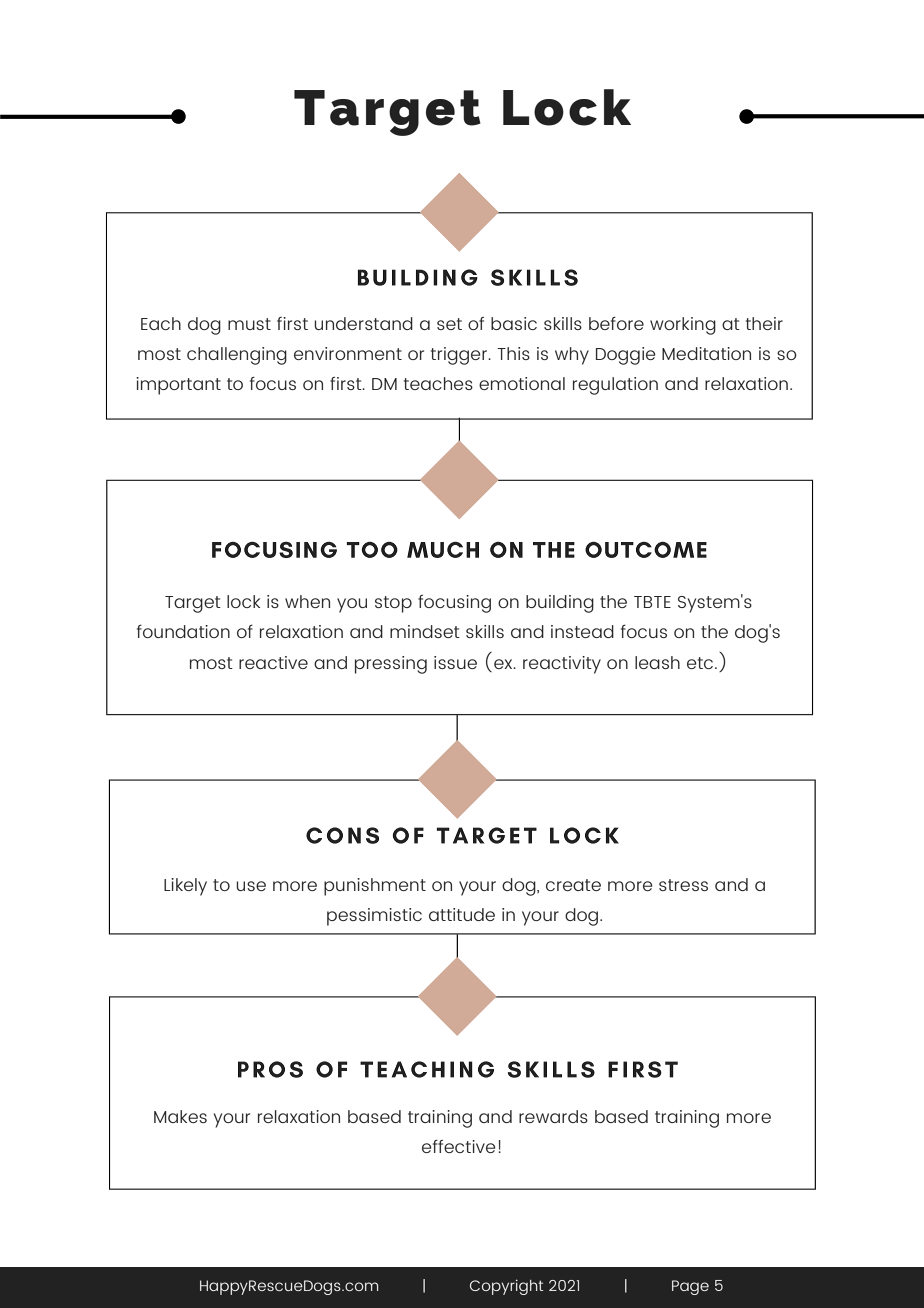 The height and width of the screenshot is (1308, 924). What do you see at coordinates (706, 353) in the screenshot?
I see `Meditation` at bounding box center [706, 353].
